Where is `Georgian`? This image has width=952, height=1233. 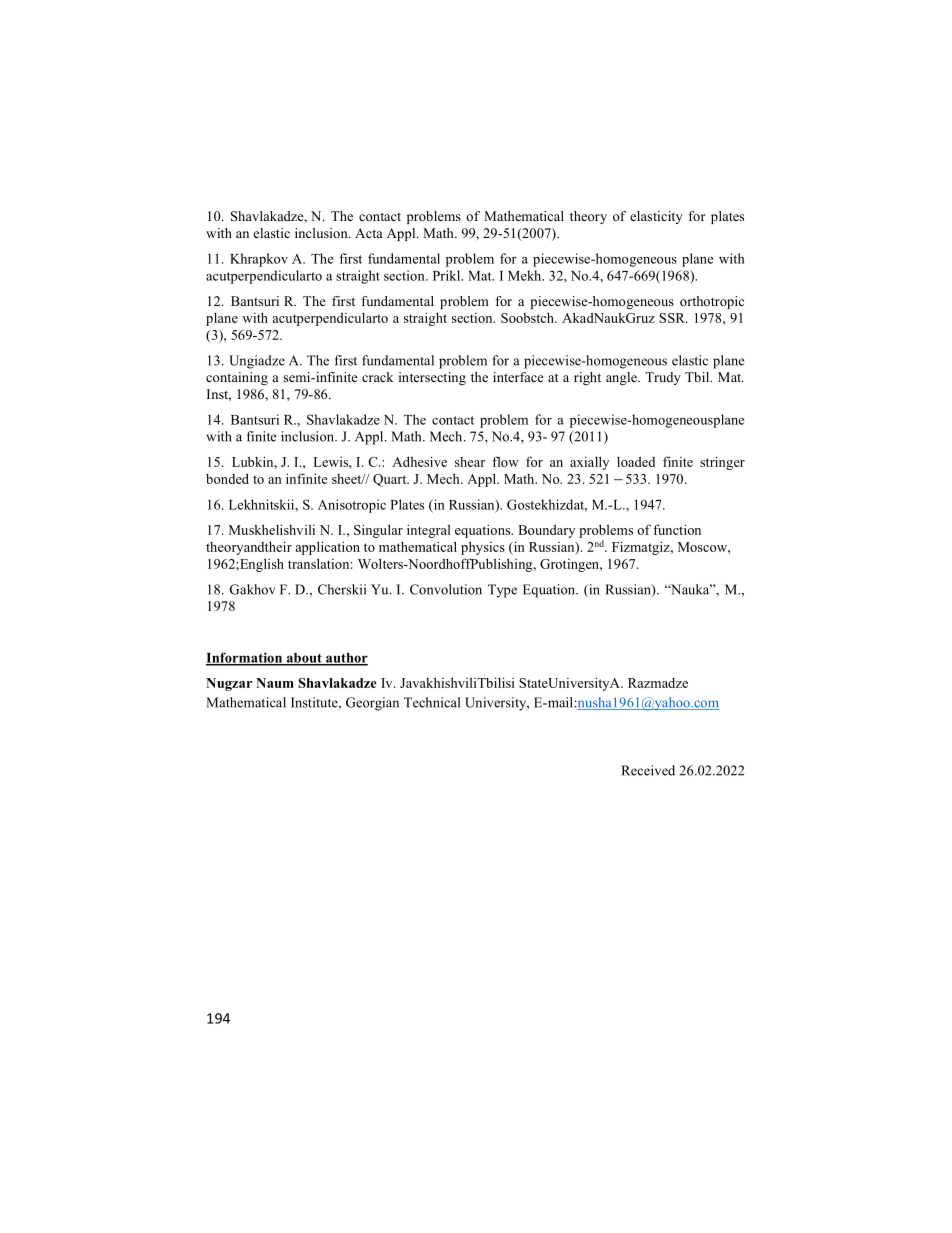 Georgian is located at coordinates (372, 704).
